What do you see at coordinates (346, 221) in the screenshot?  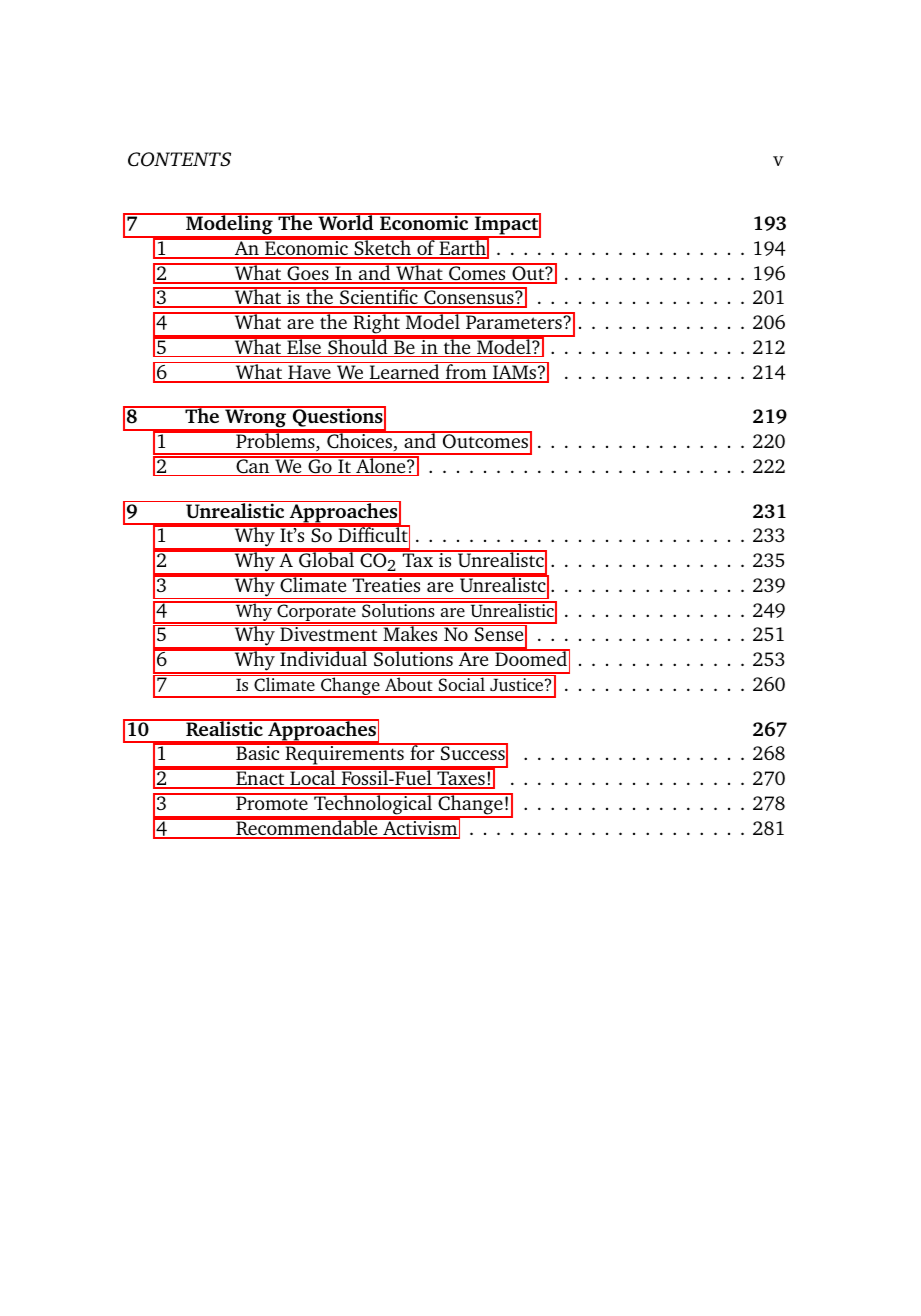 I see `World` at bounding box center [346, 221].
